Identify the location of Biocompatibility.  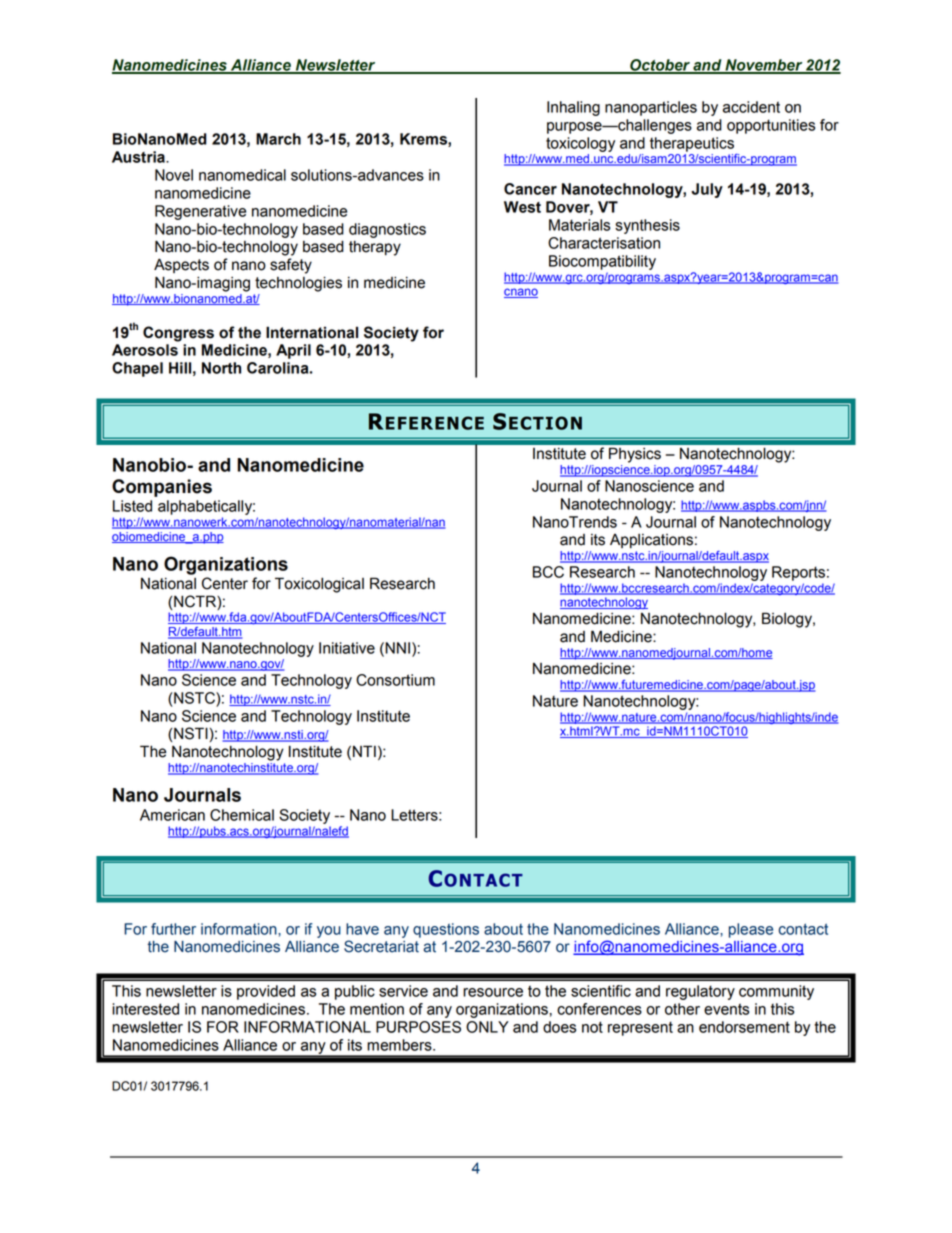
(602, 262).
